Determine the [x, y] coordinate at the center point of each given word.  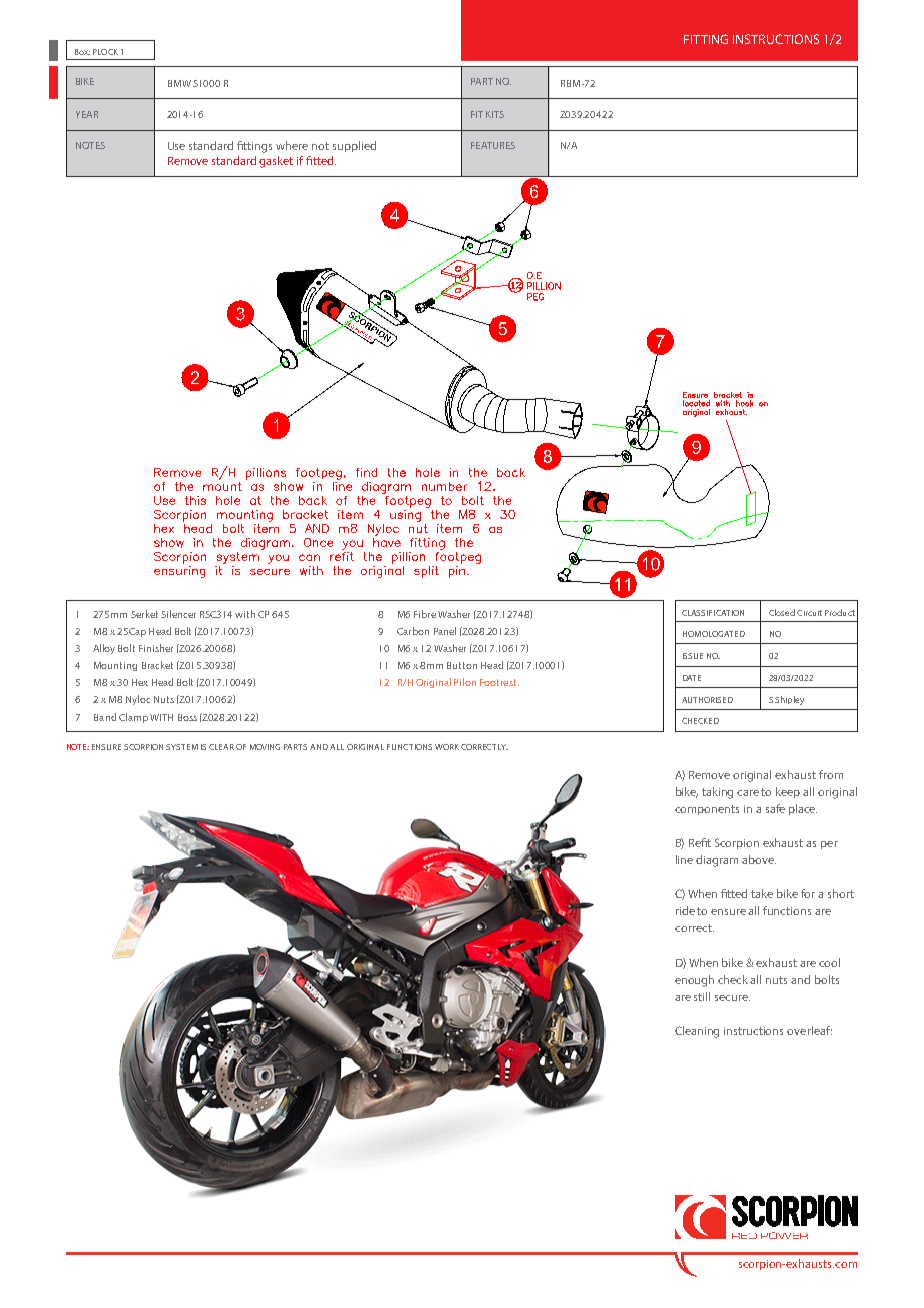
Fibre [425, 614]
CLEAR [221, 747]
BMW [179, 83]
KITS [495, 114]
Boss [187, 717]
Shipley [789, 700]
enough [694, 981]
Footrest [499, 682]
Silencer [178, 614]
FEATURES [493, 145]
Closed [782, 612]
